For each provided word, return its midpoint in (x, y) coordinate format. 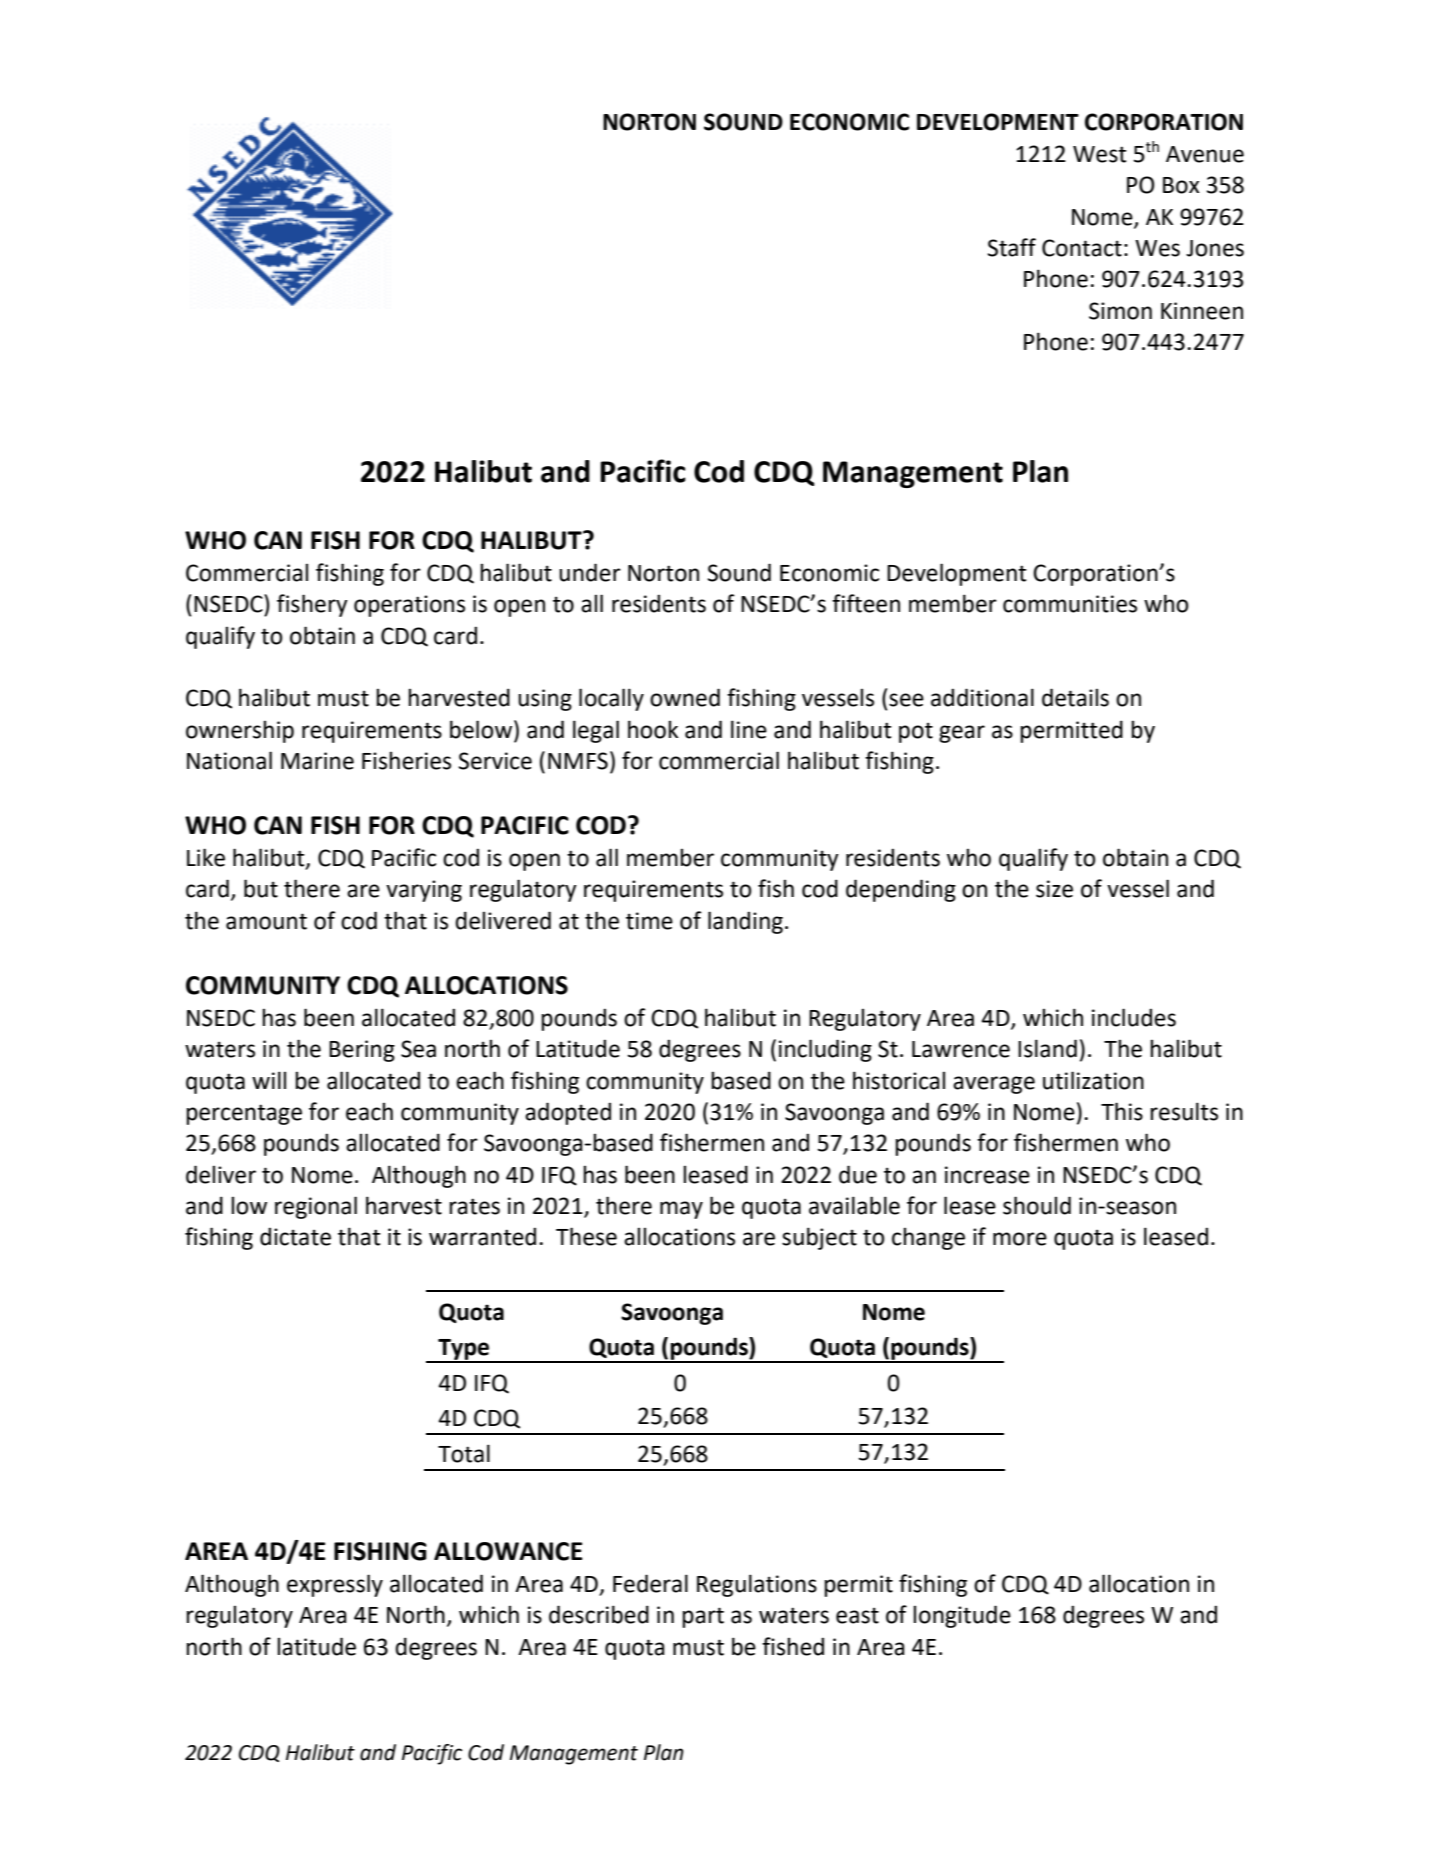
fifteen (866, 603)
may (681, 1210)
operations (409, 606)
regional (316, 1207)
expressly (335, 1585)
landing (745, 922)
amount (266, 921)
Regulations (757, 1585)
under (590, 572)
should (1037, 1205)
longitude (962, 1616)
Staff (1012, 247)
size (1054, 889)
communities (1070, 604)
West (1099, 154)
